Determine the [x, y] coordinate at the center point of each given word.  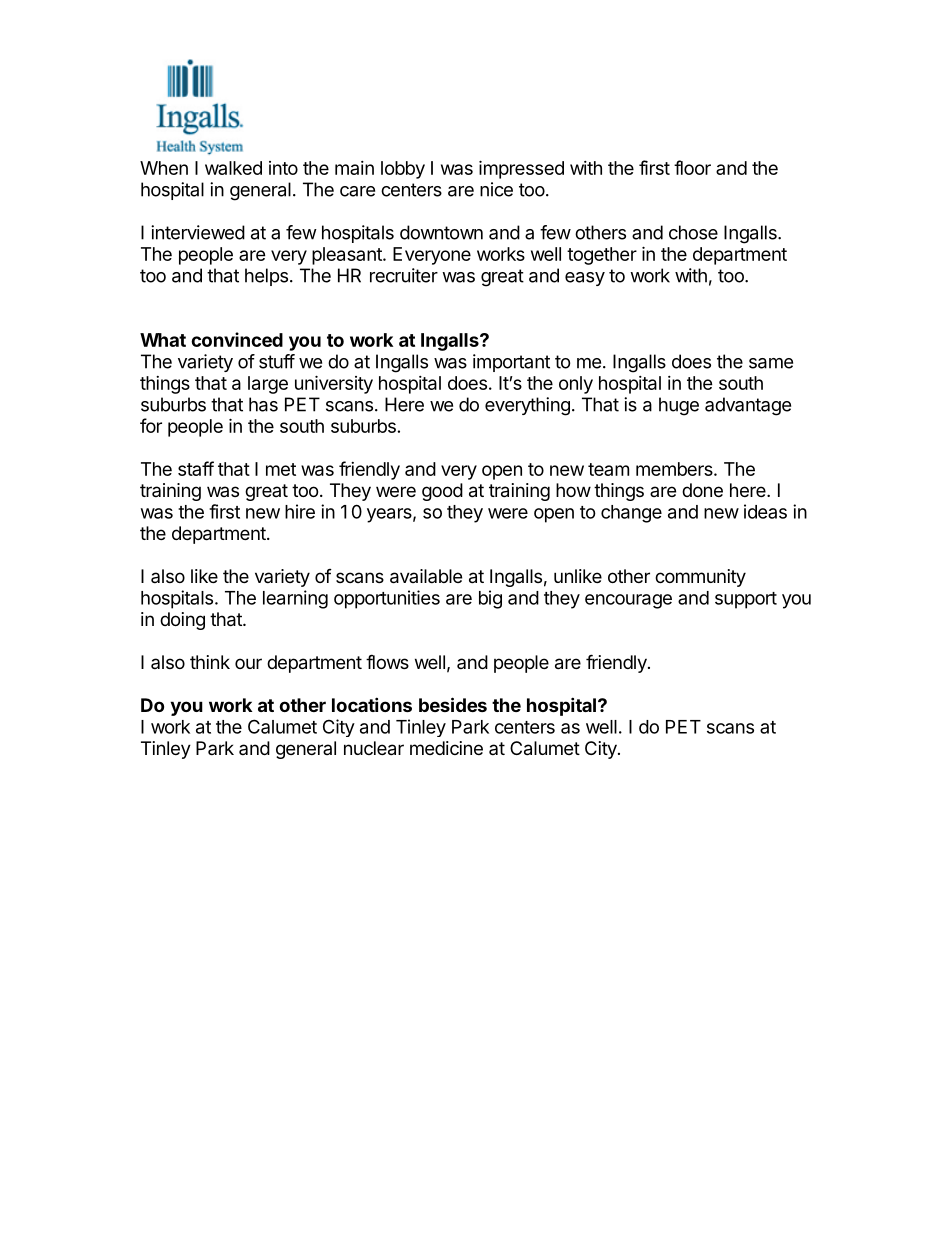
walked [233, 168]
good [442, 492]
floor [692, 167]
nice [496, 189]
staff [196, 468]
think [210, 662]
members [675, 469]
